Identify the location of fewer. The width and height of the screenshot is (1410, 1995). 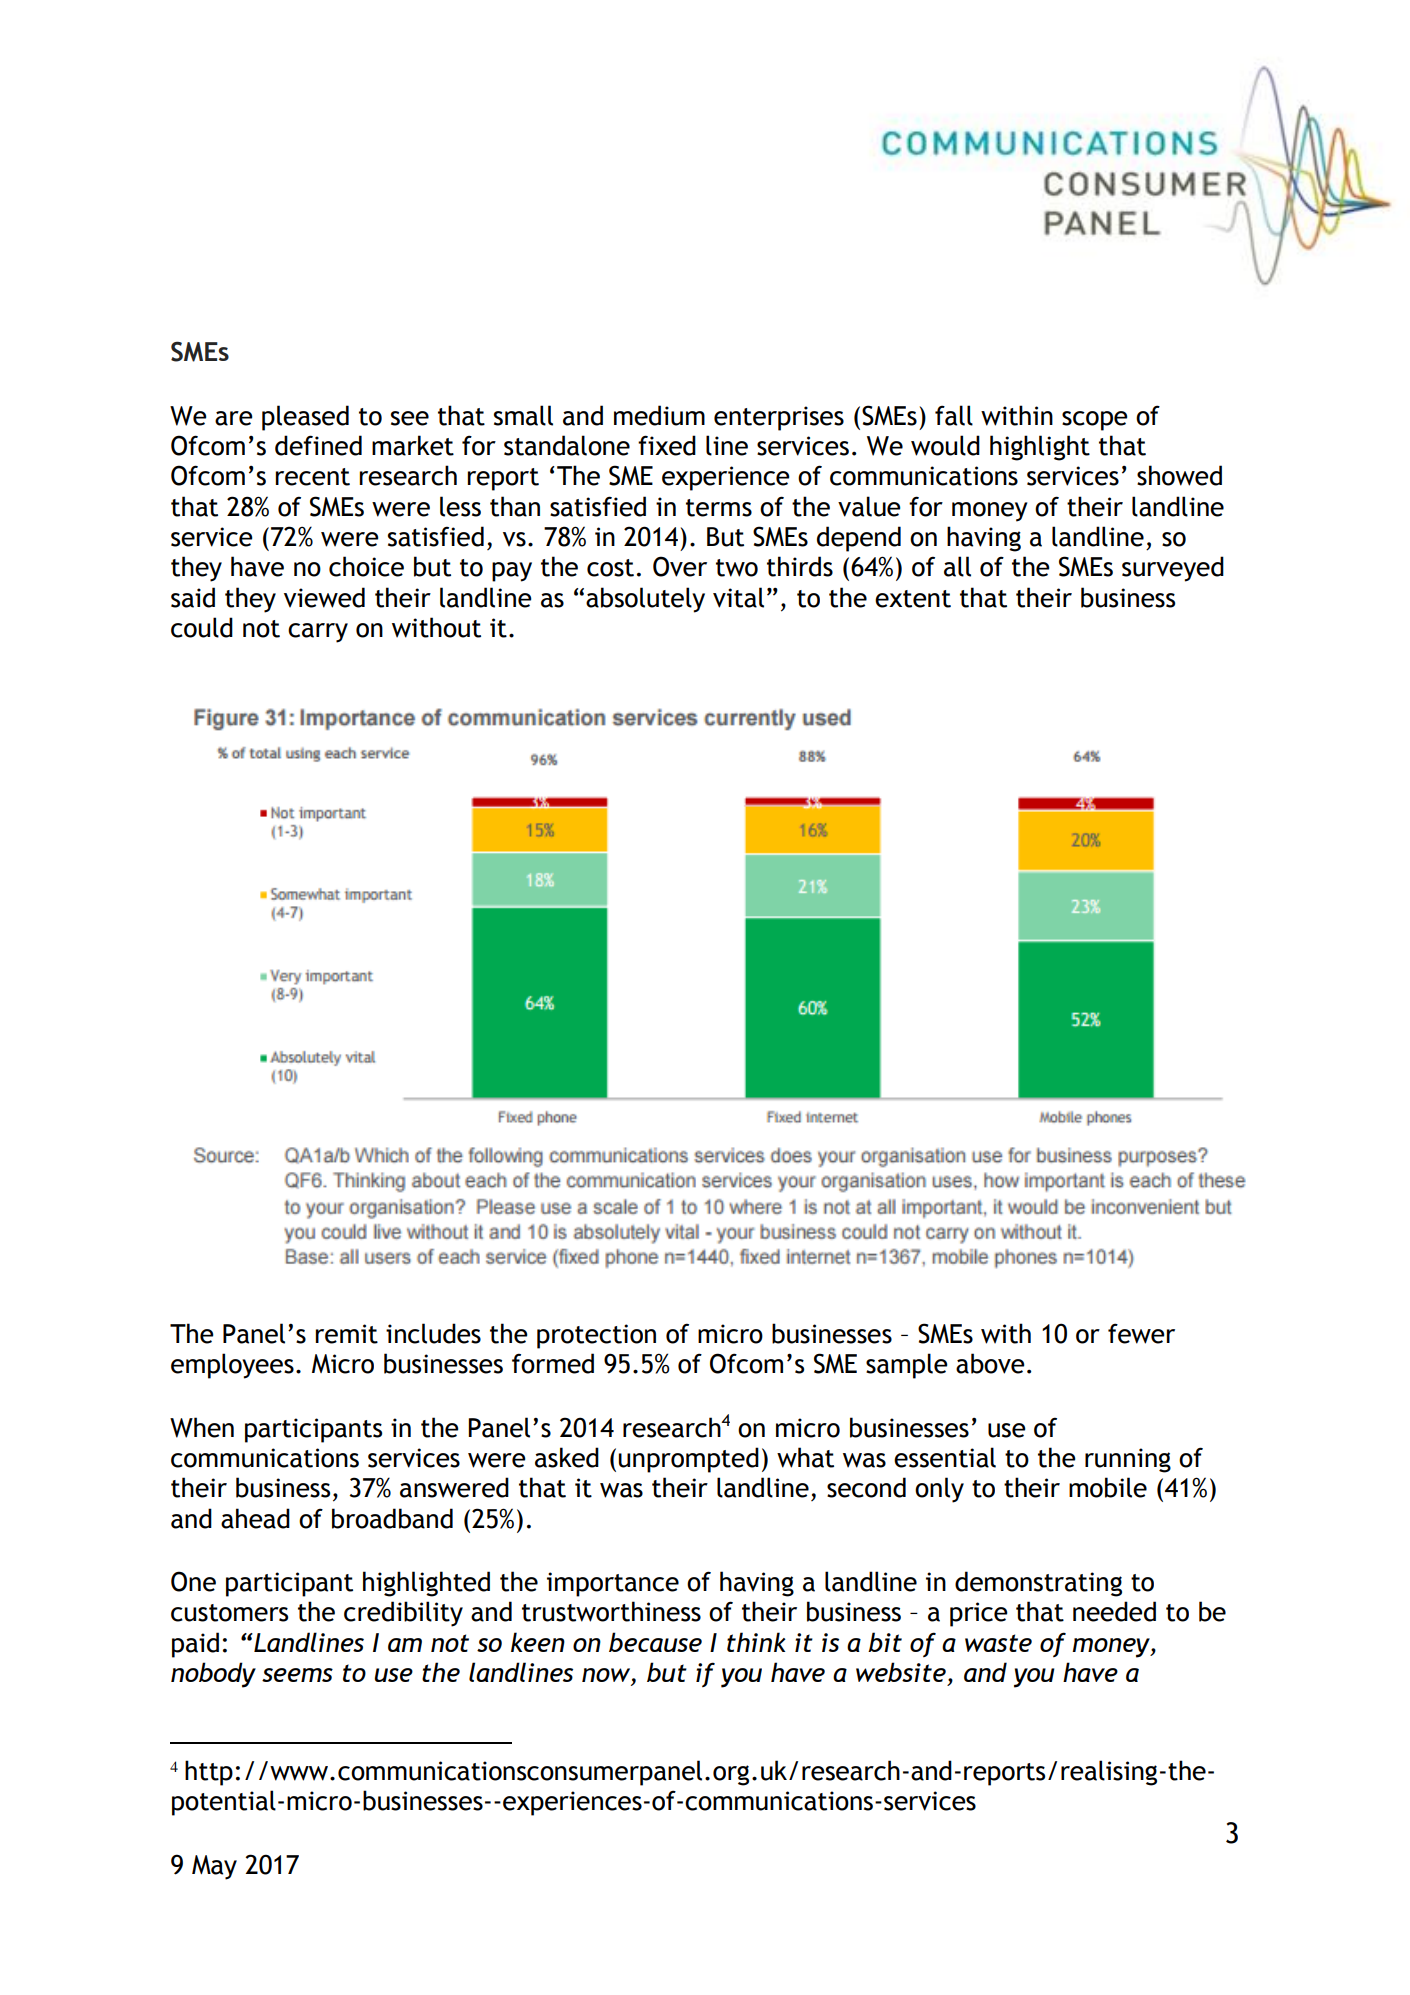
(1141, 1333).
